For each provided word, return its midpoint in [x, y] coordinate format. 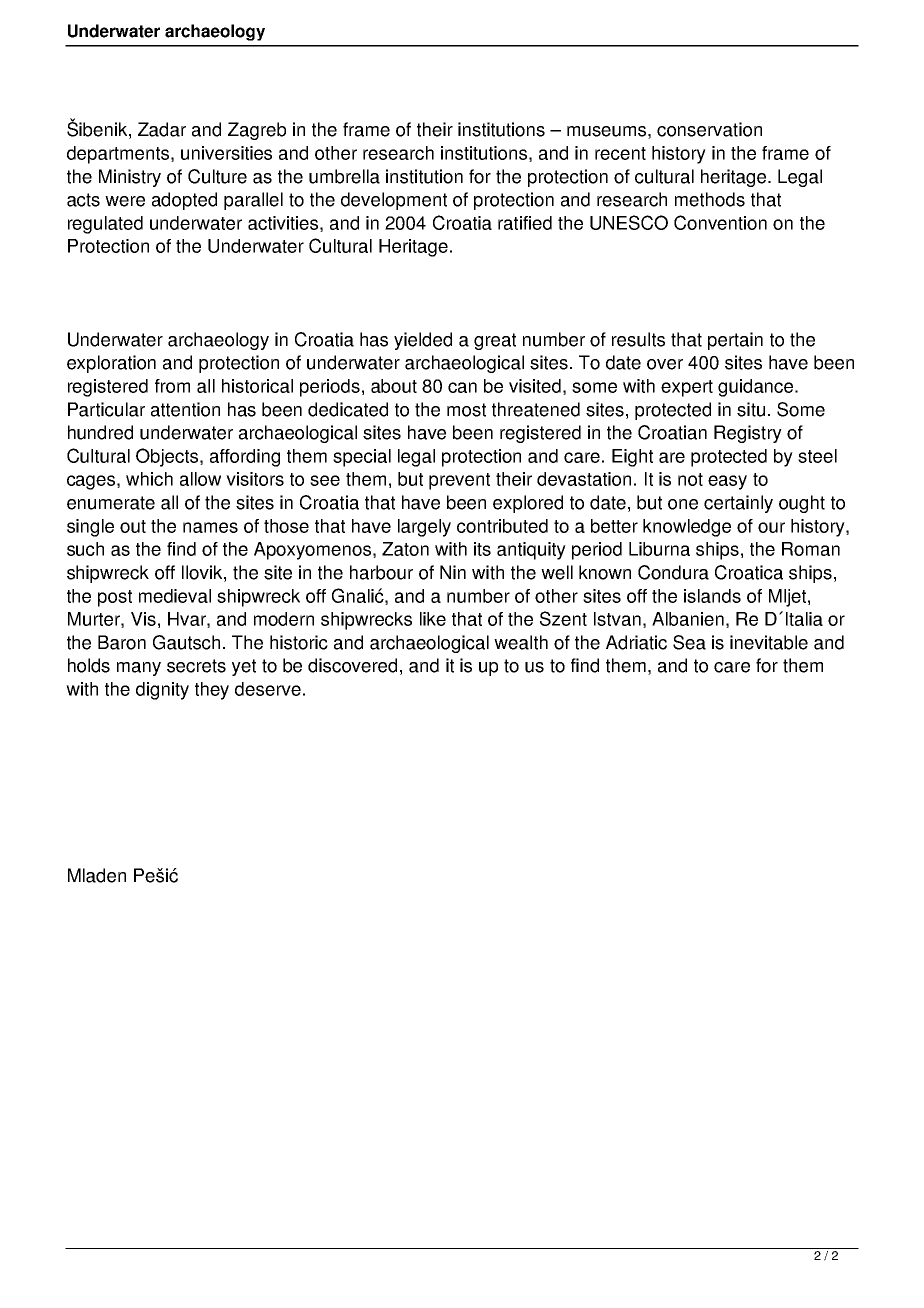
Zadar [162, 129]
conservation [709, 129]
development [394, 201]
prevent [459, 481]
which [149, 479]
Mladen [97, 875]
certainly [738, 504]
